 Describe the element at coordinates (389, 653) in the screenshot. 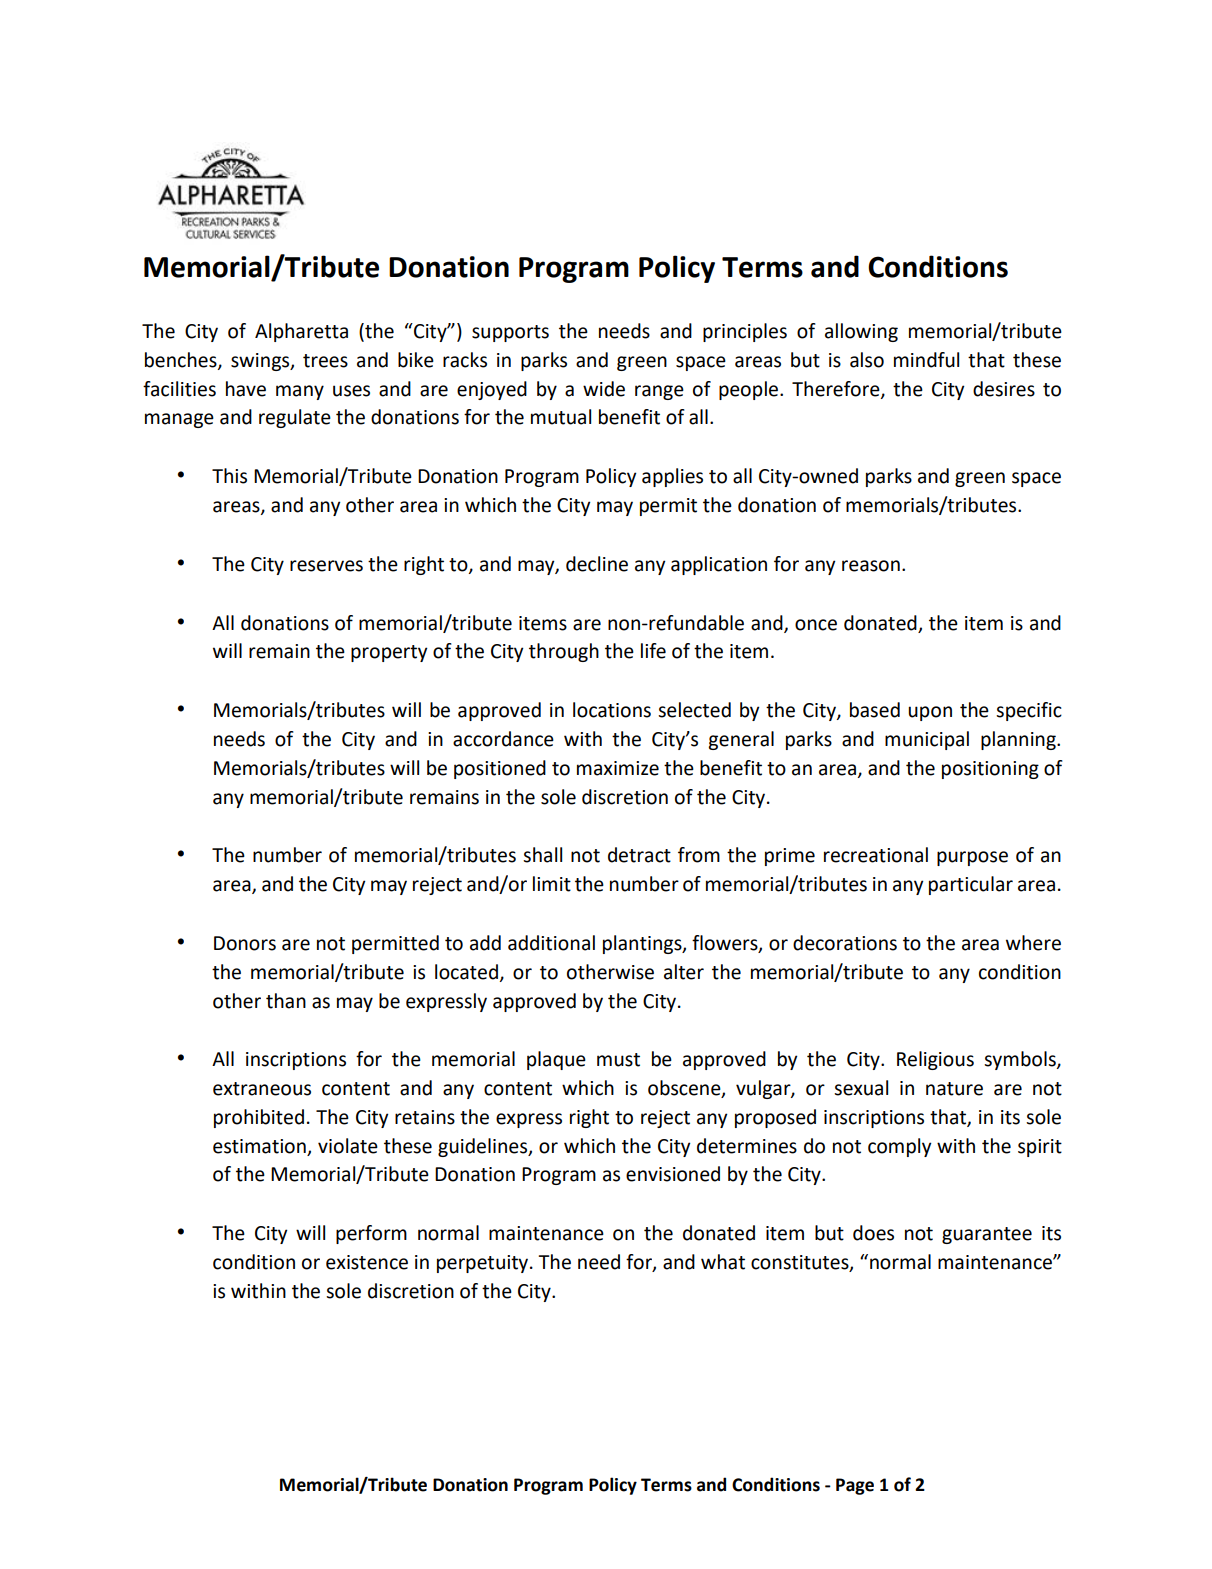

I see `property` at that location.
